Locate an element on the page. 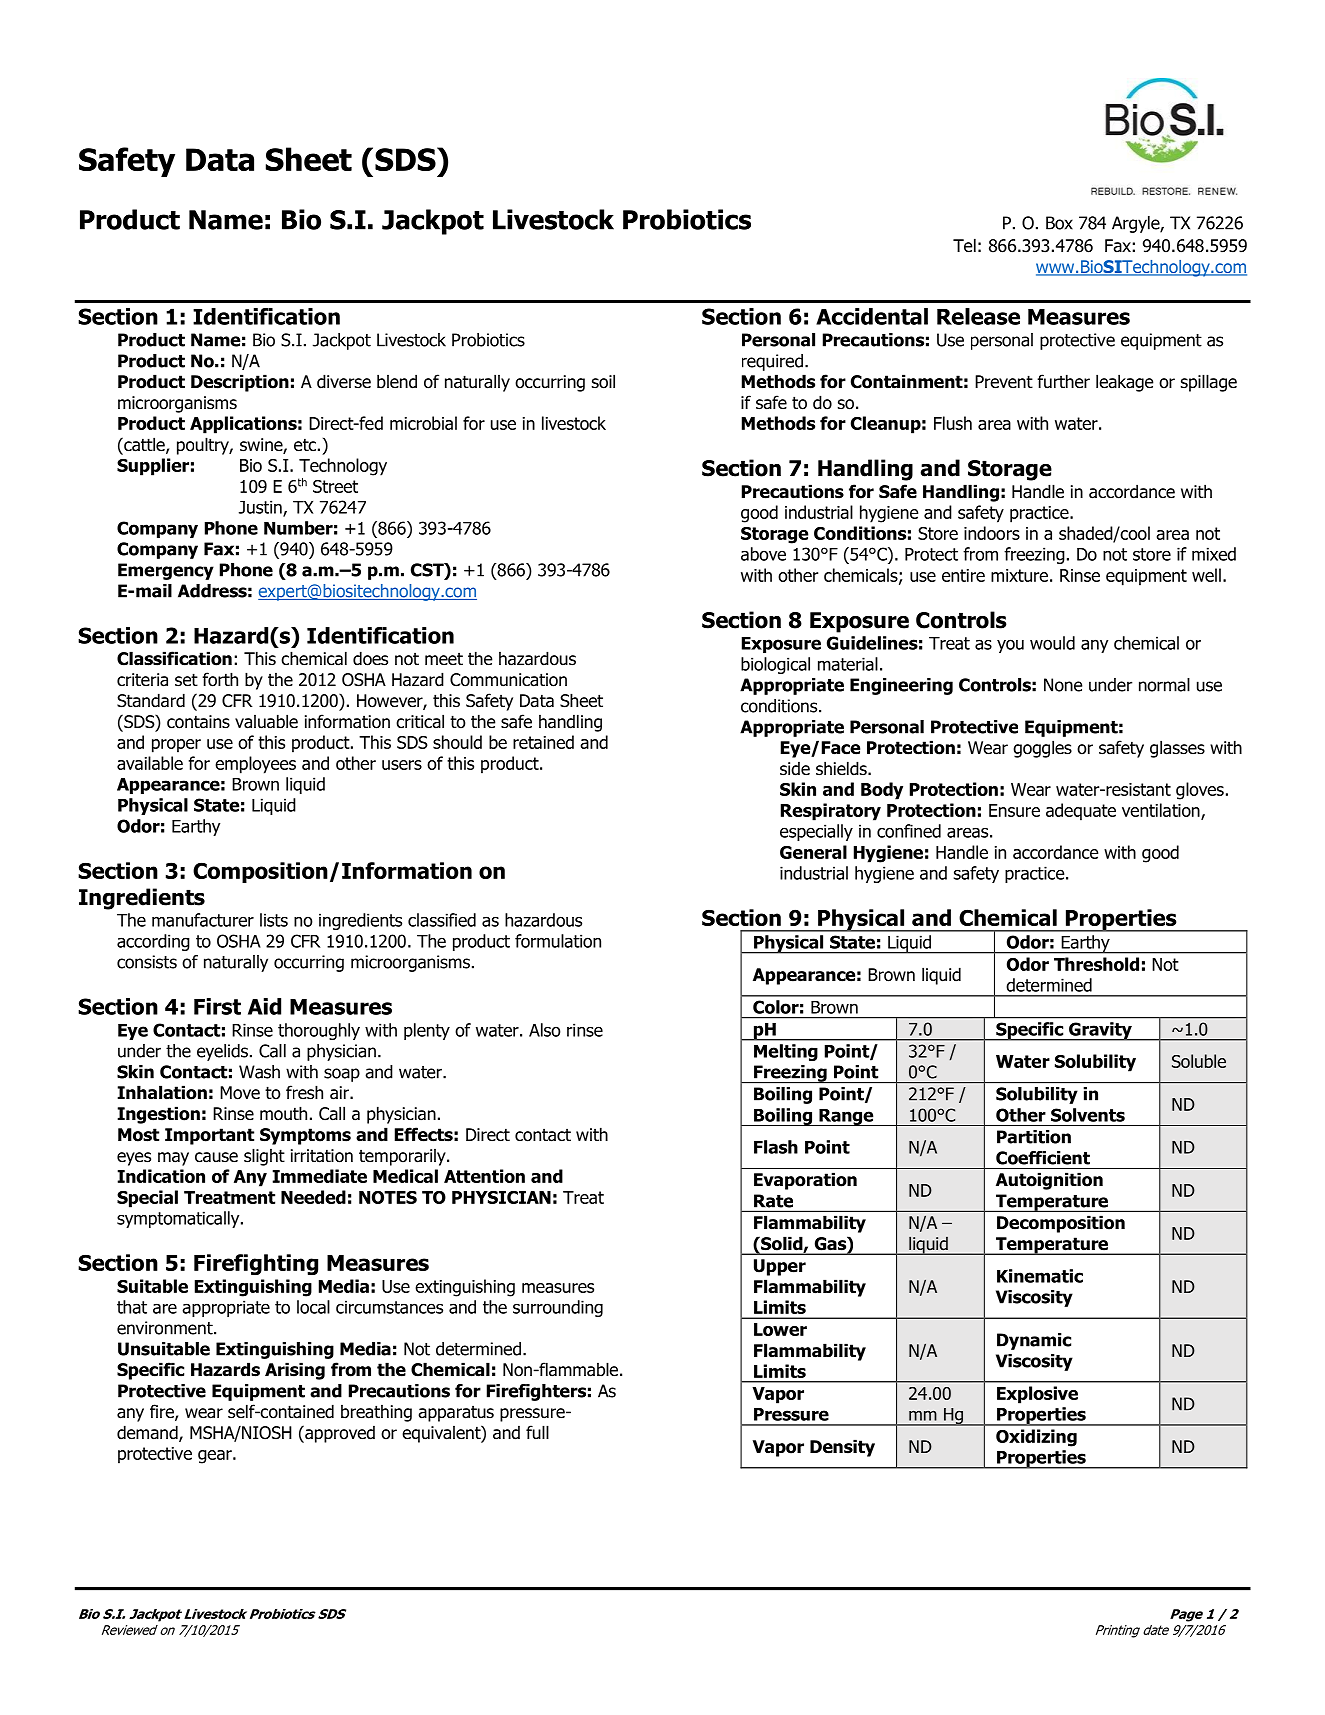  formulation is located at coordinates (558, 941).
